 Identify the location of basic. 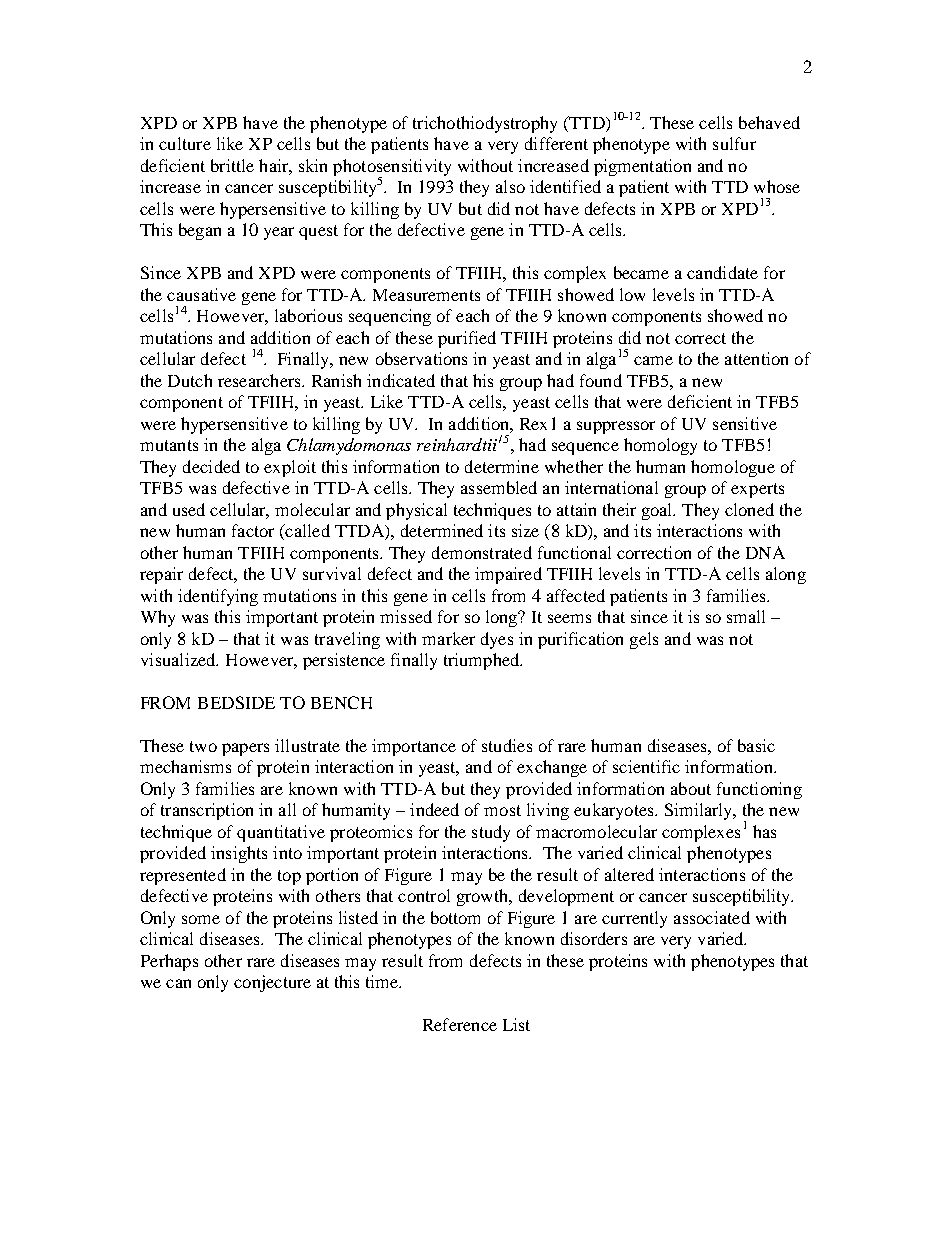
(756, 745).
